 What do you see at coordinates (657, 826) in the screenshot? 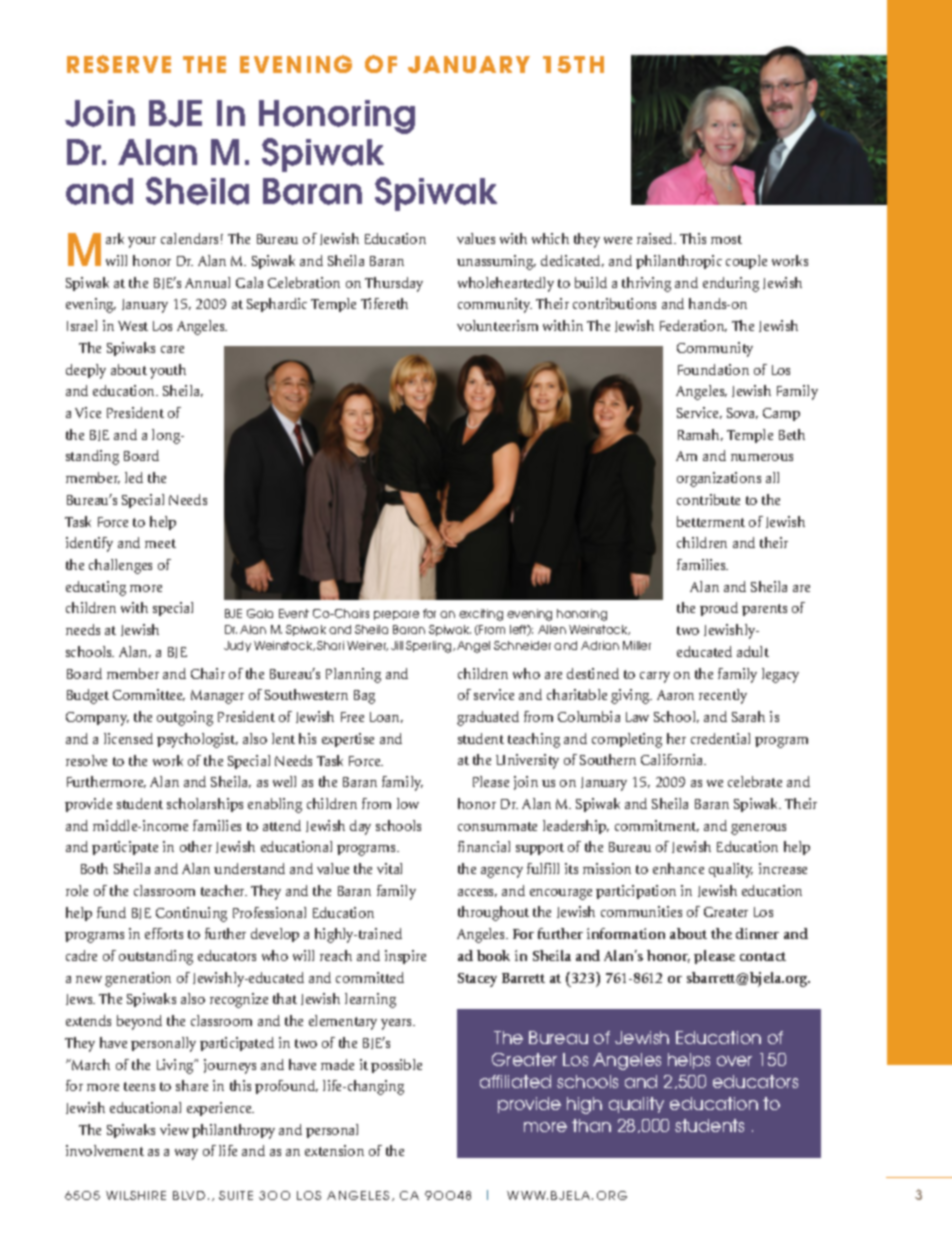
I see `commitment` at bounding box center [657, 826].
